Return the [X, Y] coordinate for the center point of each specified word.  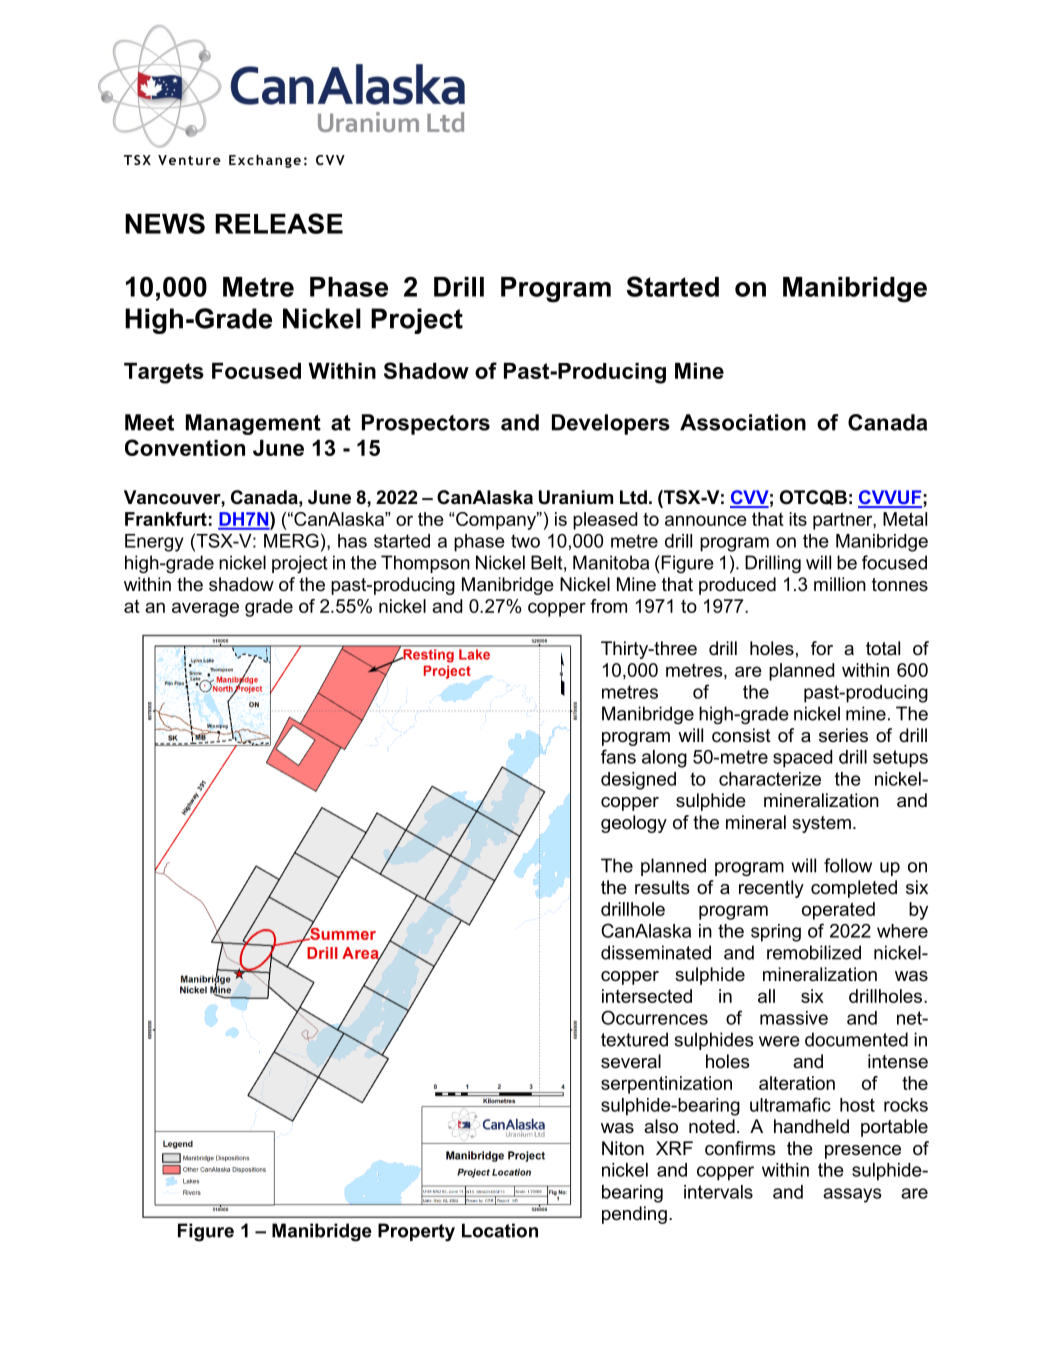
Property [416, 1232]
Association [743, 422]
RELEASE [279, 223]
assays [852, 1195]
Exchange [265, 161]
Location [500, 1230]
